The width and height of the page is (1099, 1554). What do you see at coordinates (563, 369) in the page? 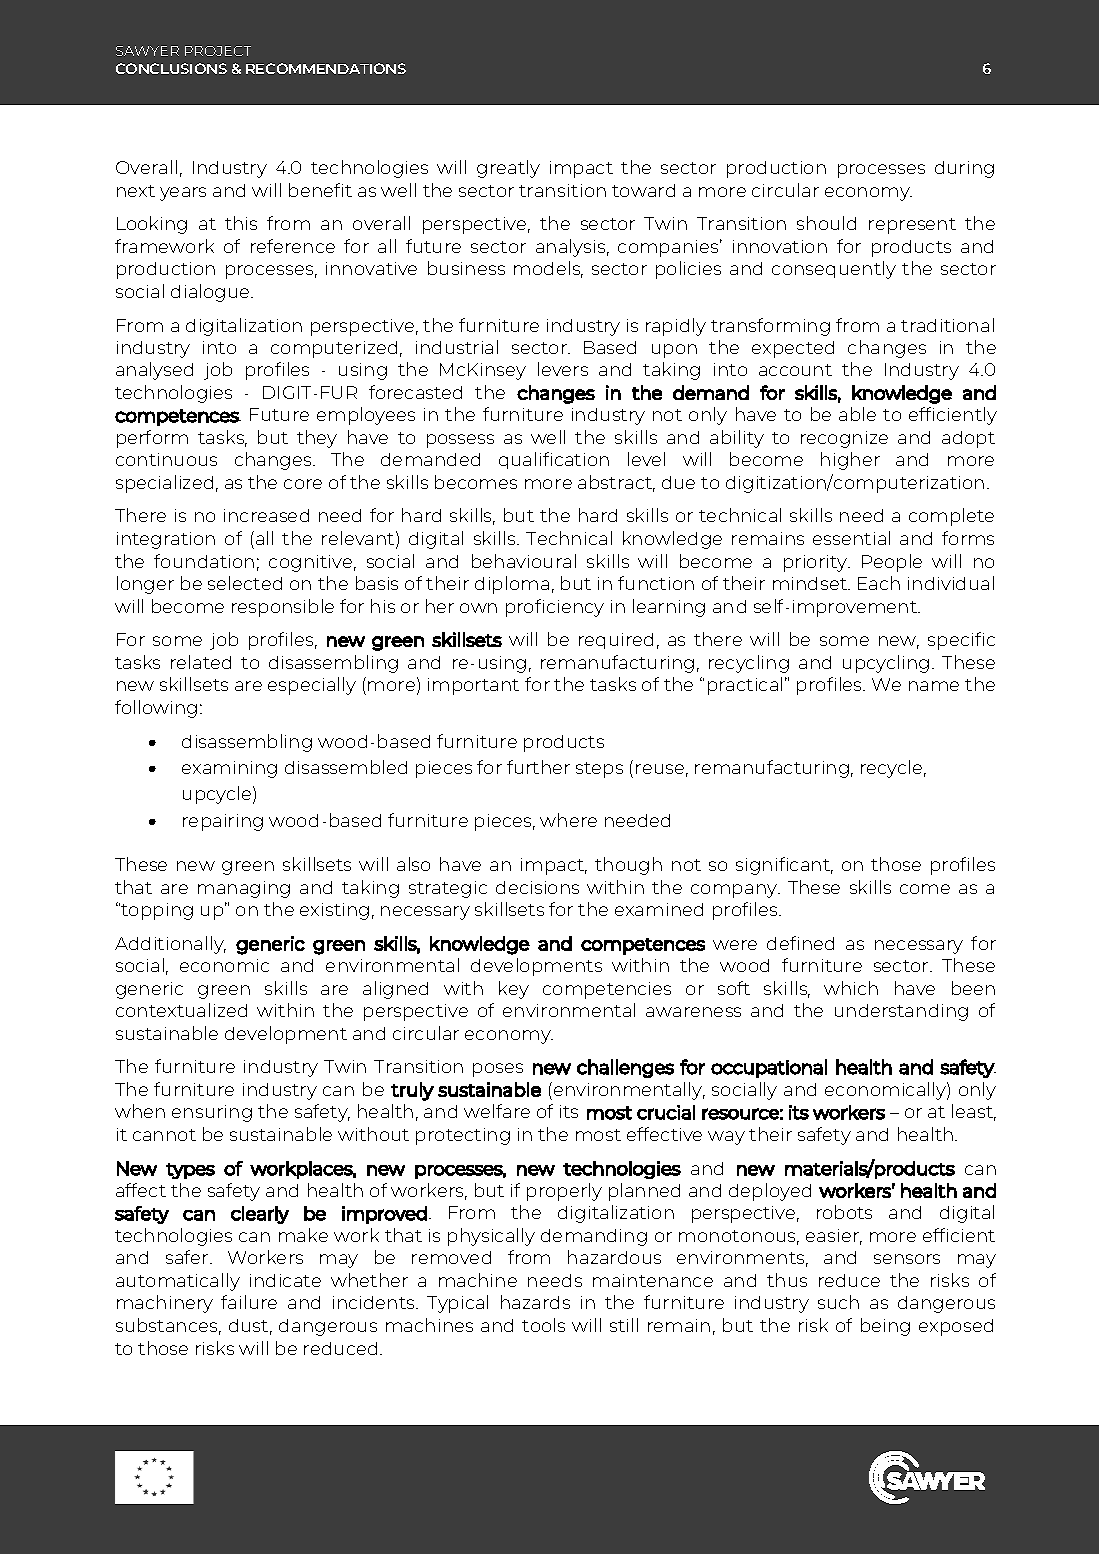
I see `levers` at bounding box center [563, 369].
